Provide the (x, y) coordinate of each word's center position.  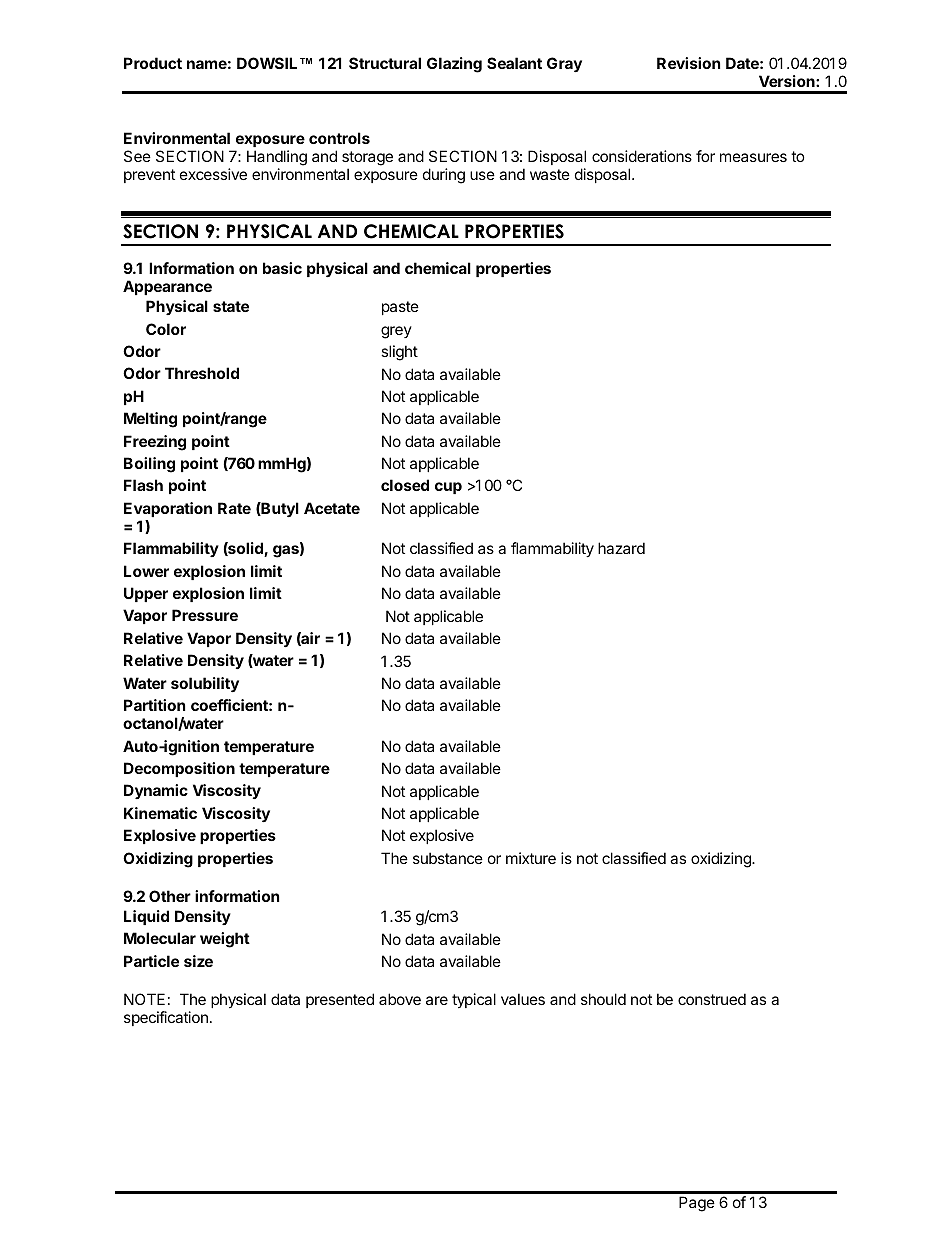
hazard (621, 548)
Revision (688, 63)
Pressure (205, 615)
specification (166, 1018)
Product (153, 63)
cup (448, 488)
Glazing (454, 65)
